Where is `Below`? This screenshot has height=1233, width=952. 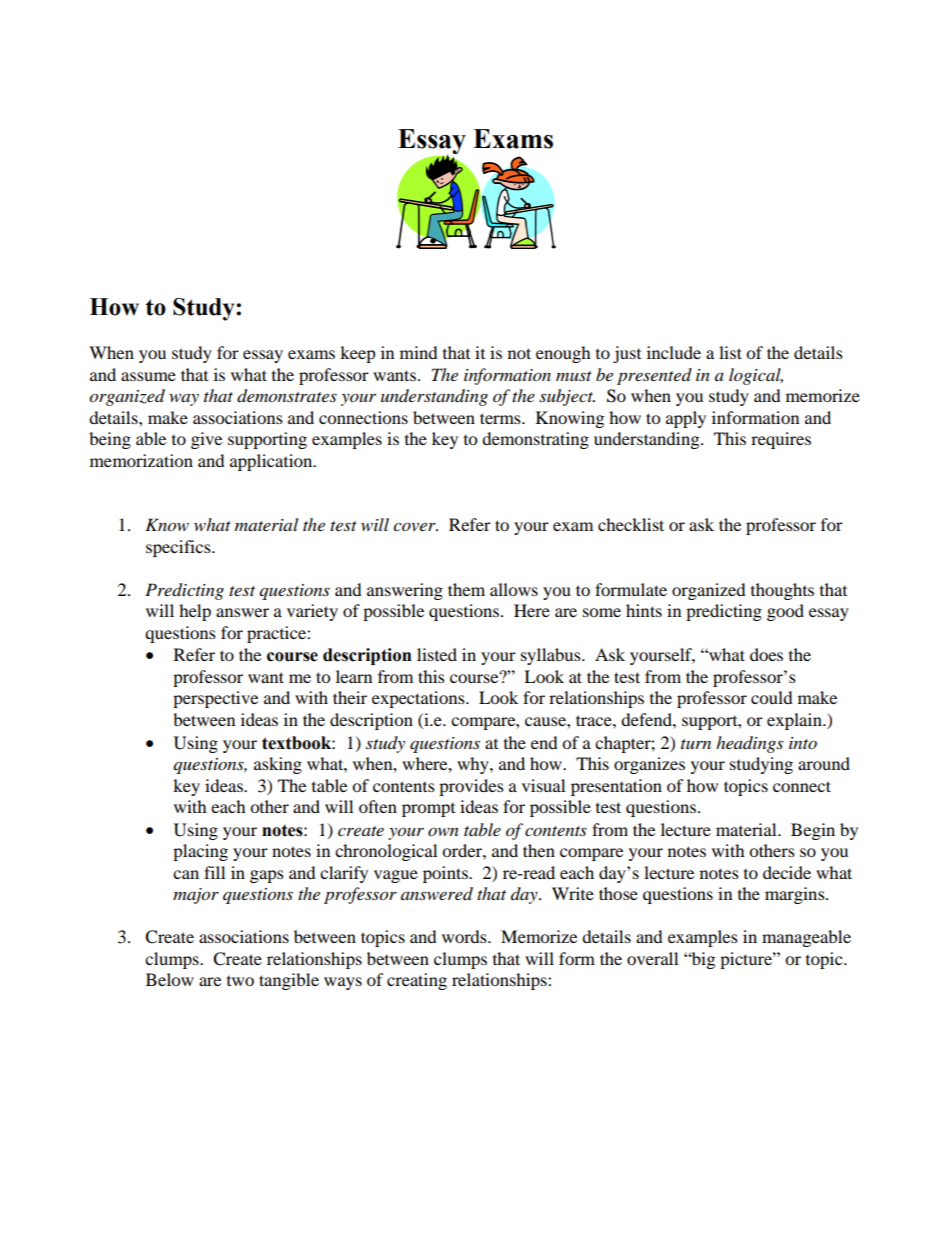
Below is located at coordinates (170, 979).
